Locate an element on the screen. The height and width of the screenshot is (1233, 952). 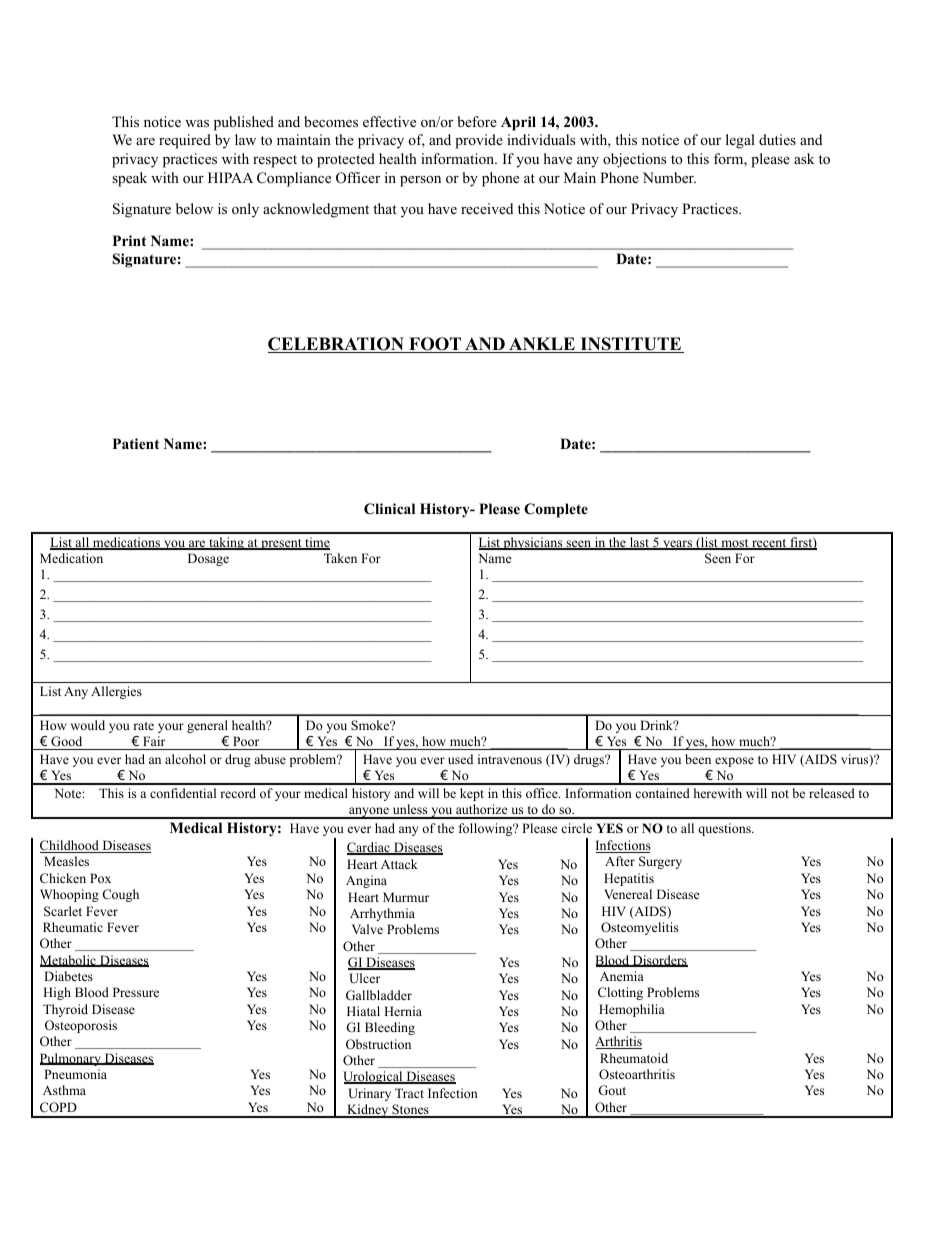
expose is located at coordinates (734, 762).
